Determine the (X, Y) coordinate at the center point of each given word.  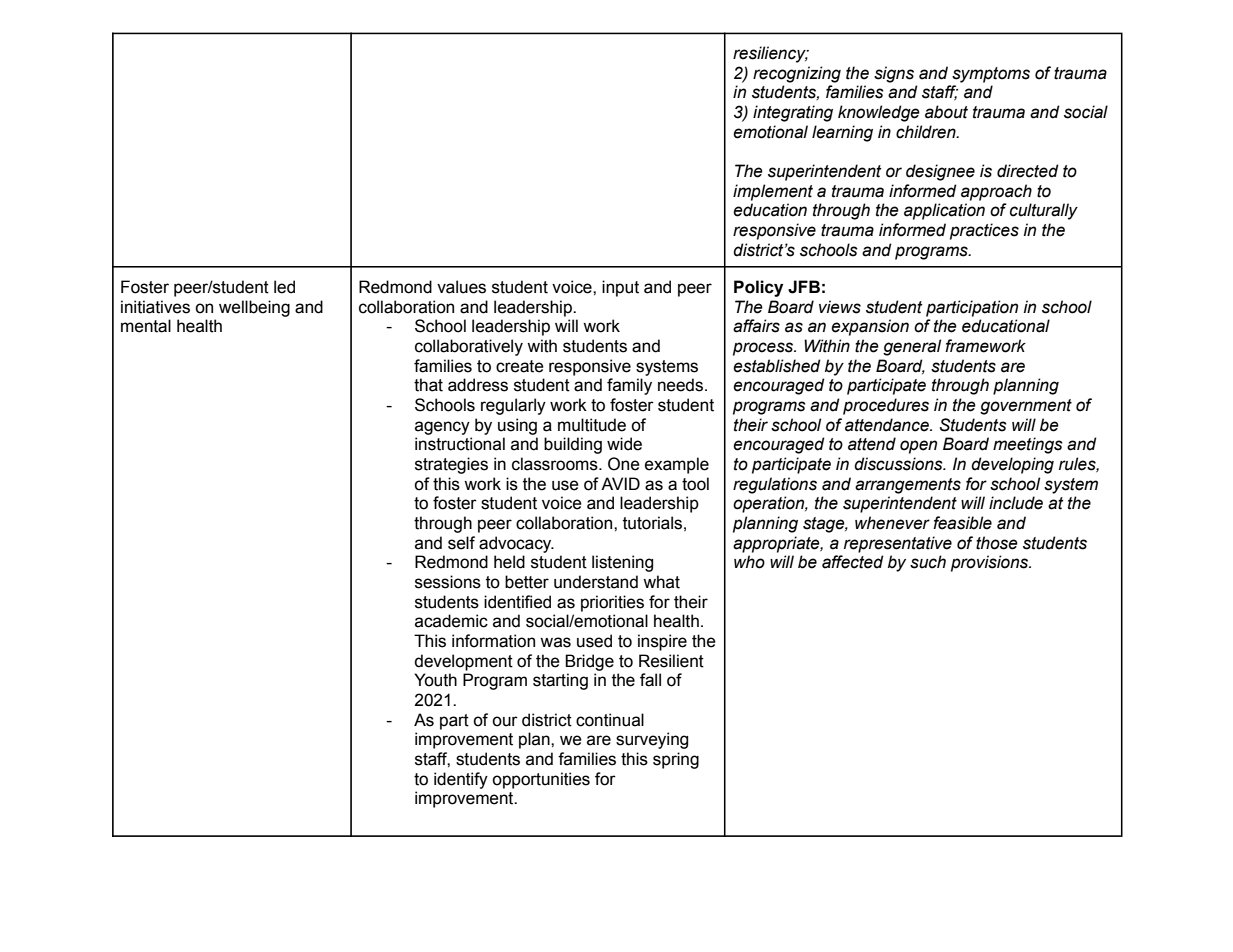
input (620, 288)
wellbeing (254, 308)
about (946, 112)
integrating (793, 113)
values (461, 287)
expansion (870, 327)
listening (622, 563)
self (461, 543)
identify (461, 780)
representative (898, 544)
